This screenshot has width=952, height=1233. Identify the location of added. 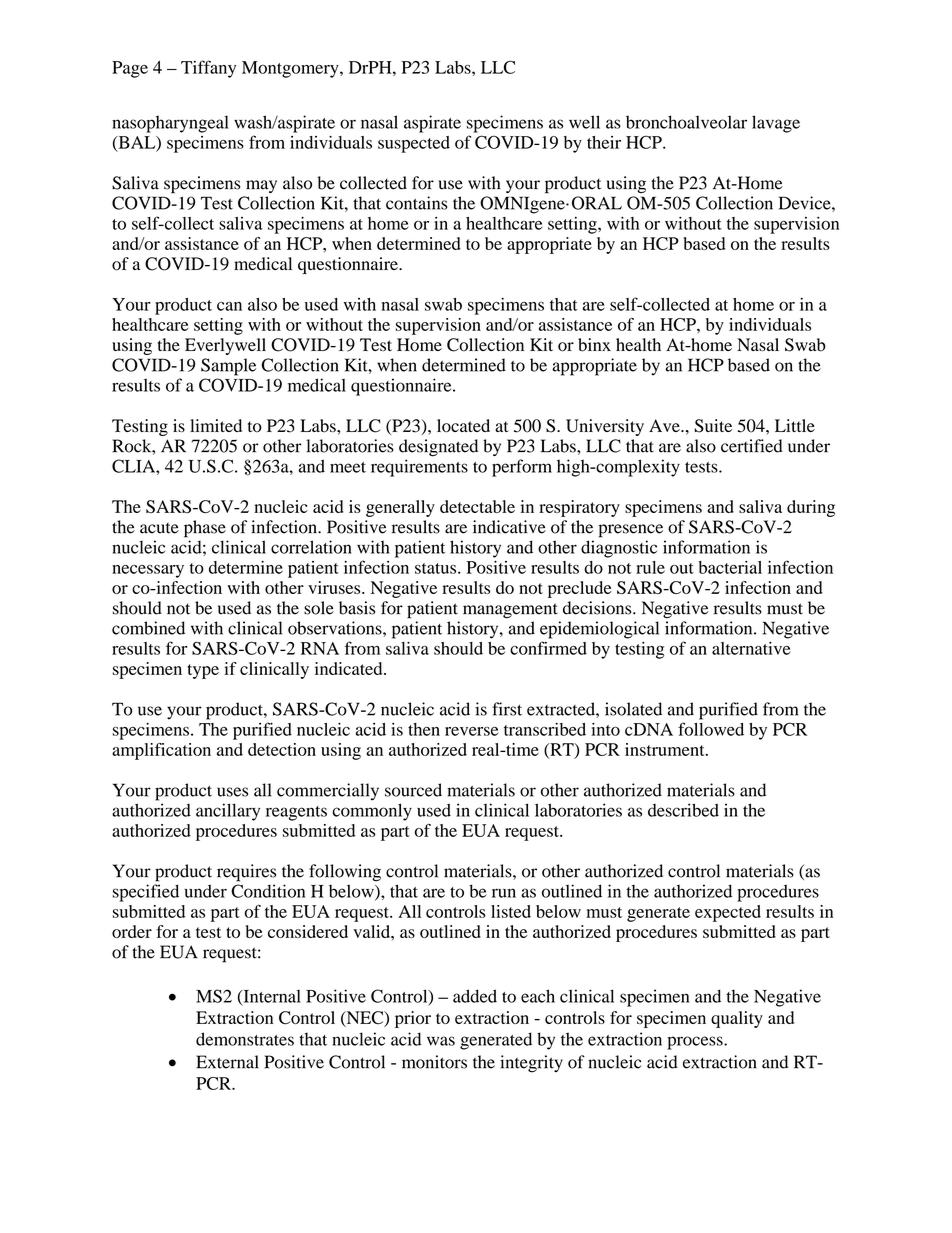
(475, 996).
